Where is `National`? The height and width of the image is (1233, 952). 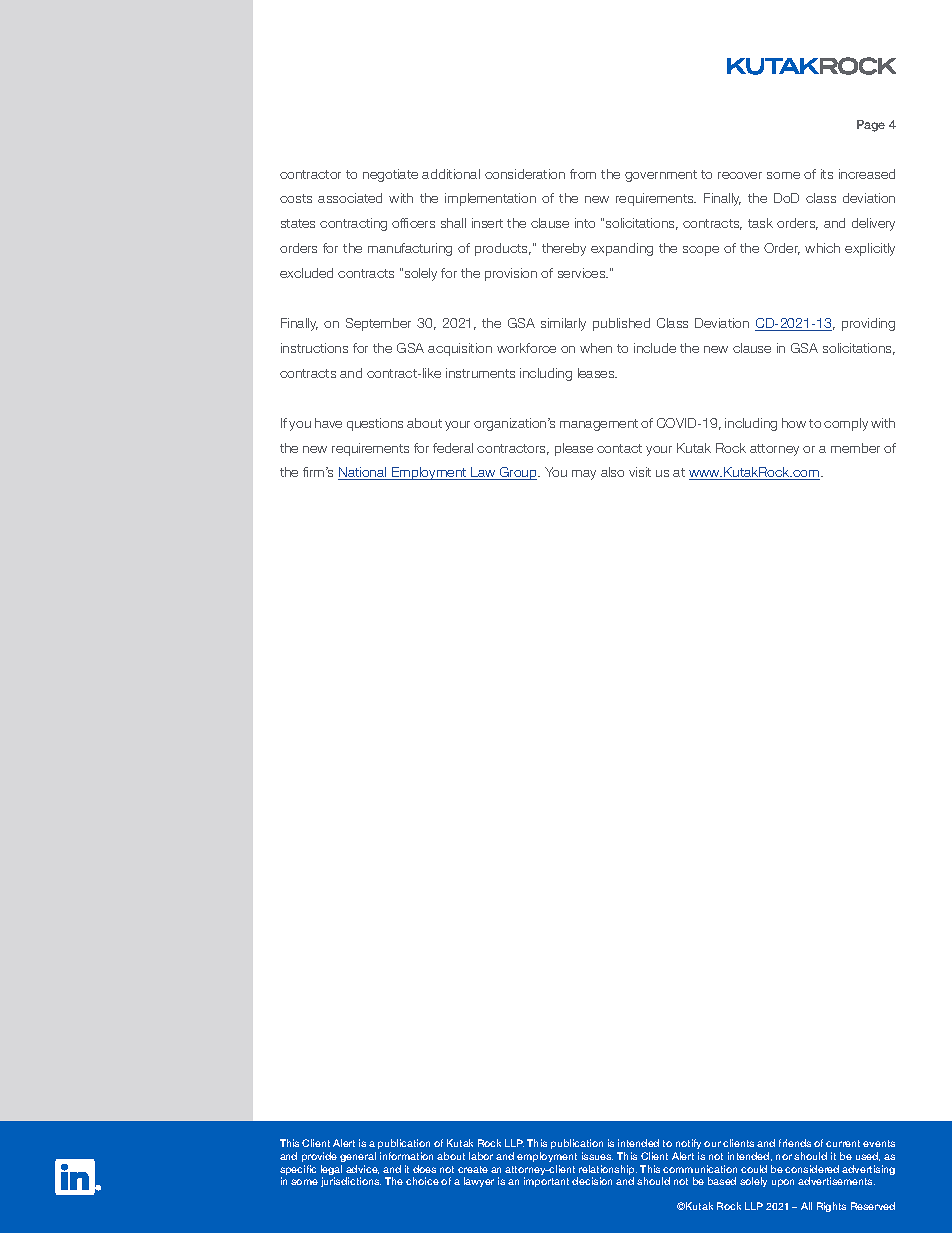
National is located at coordinates (363, 473).
